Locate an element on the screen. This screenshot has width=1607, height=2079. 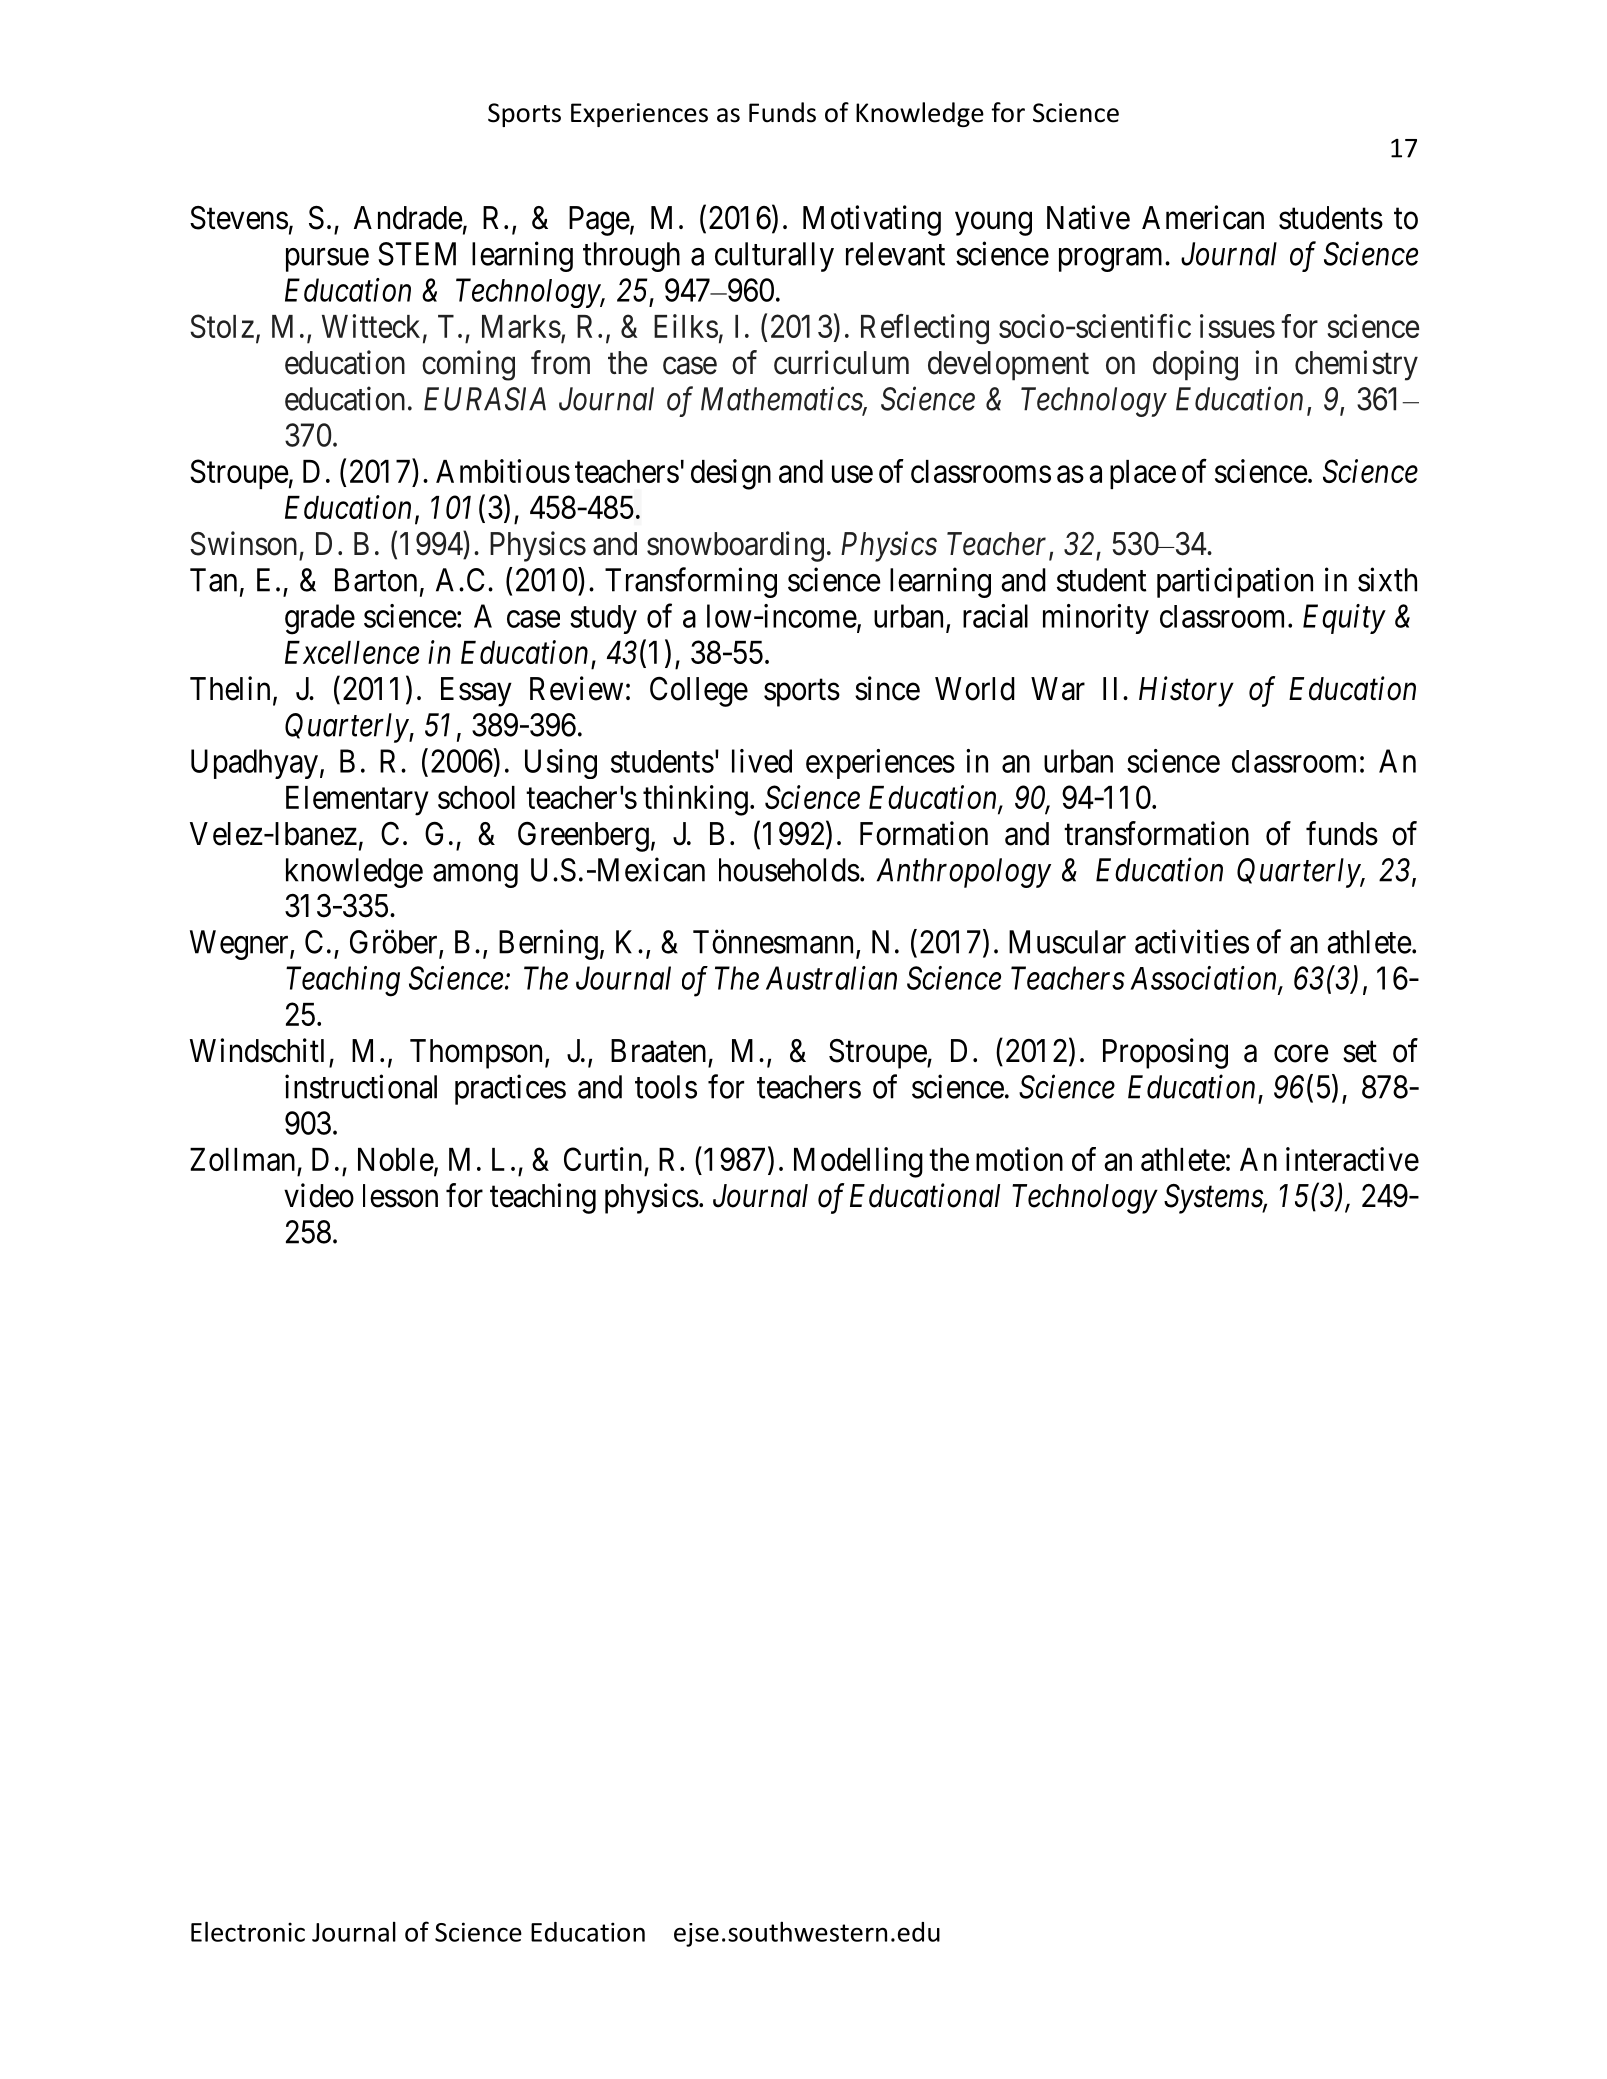
Andrade is located at coordinates (408, 218).
